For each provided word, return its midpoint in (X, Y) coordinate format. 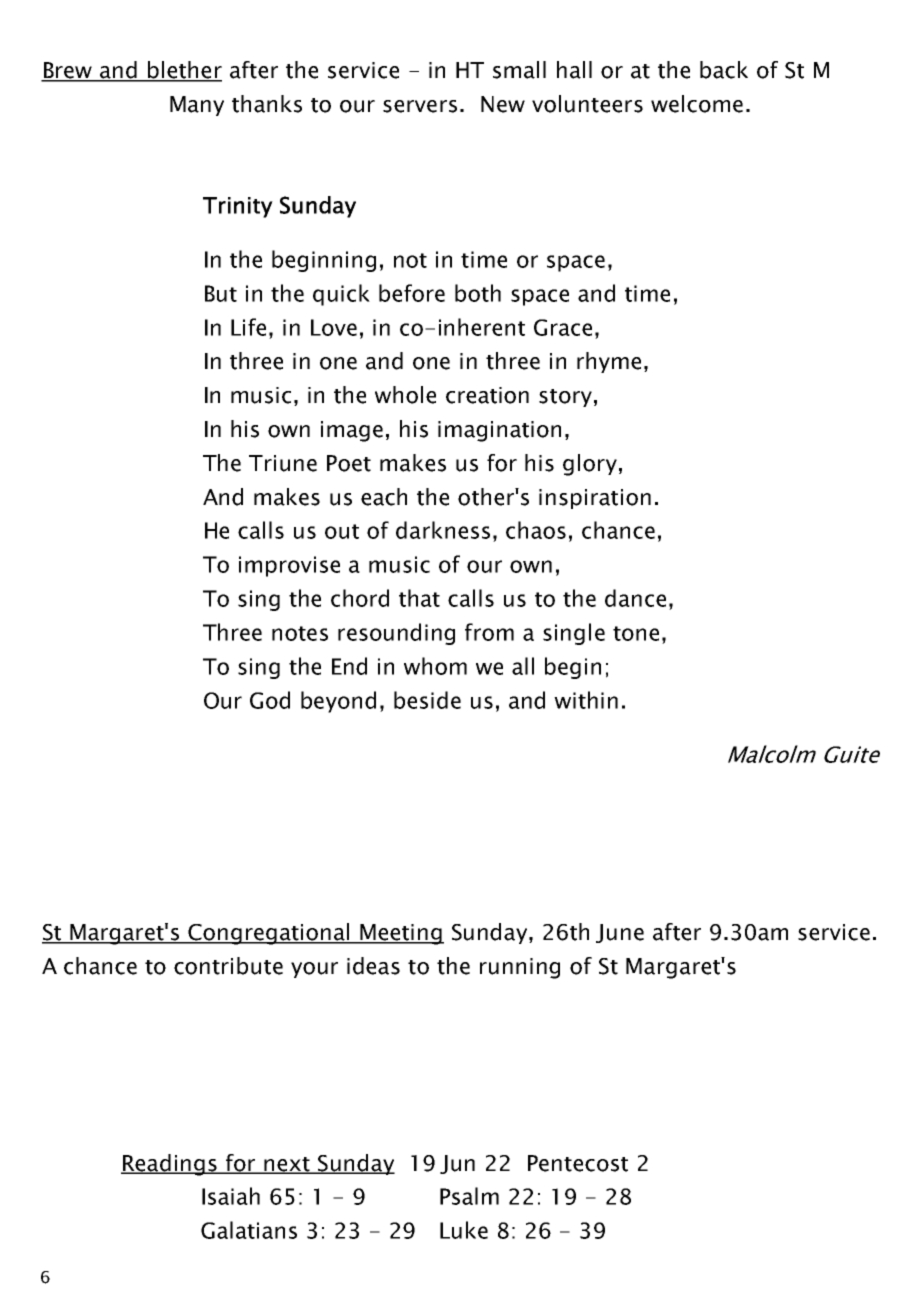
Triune (283, 463)
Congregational (269, 934)
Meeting (401, 934)
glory (590, 465)
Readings (170, 1165)
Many (197, 106)
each (384, 497)
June (620, 933)
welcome (697, 104)
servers (420, 106)
